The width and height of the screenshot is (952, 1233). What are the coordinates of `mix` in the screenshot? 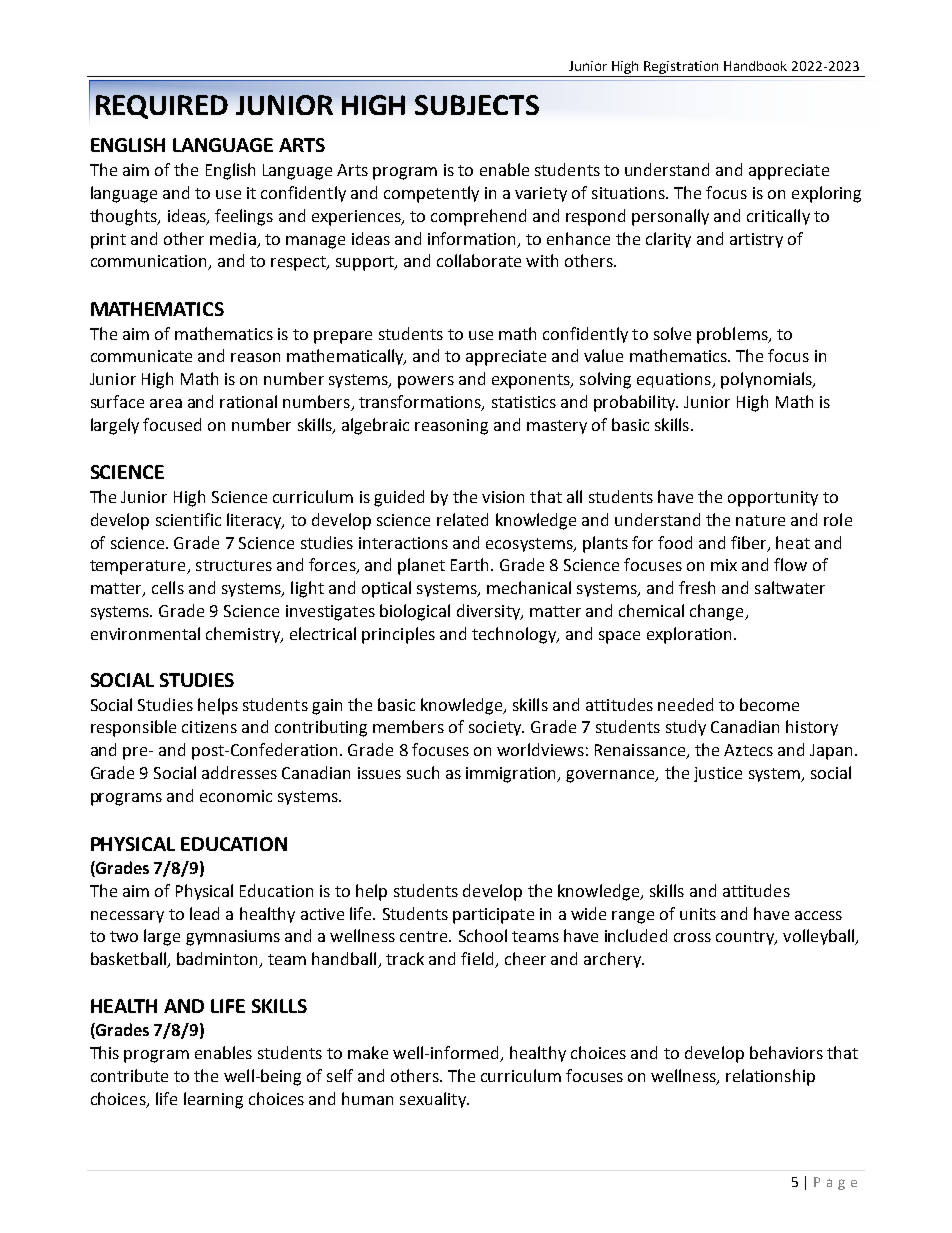 It's located at (724, 565).
